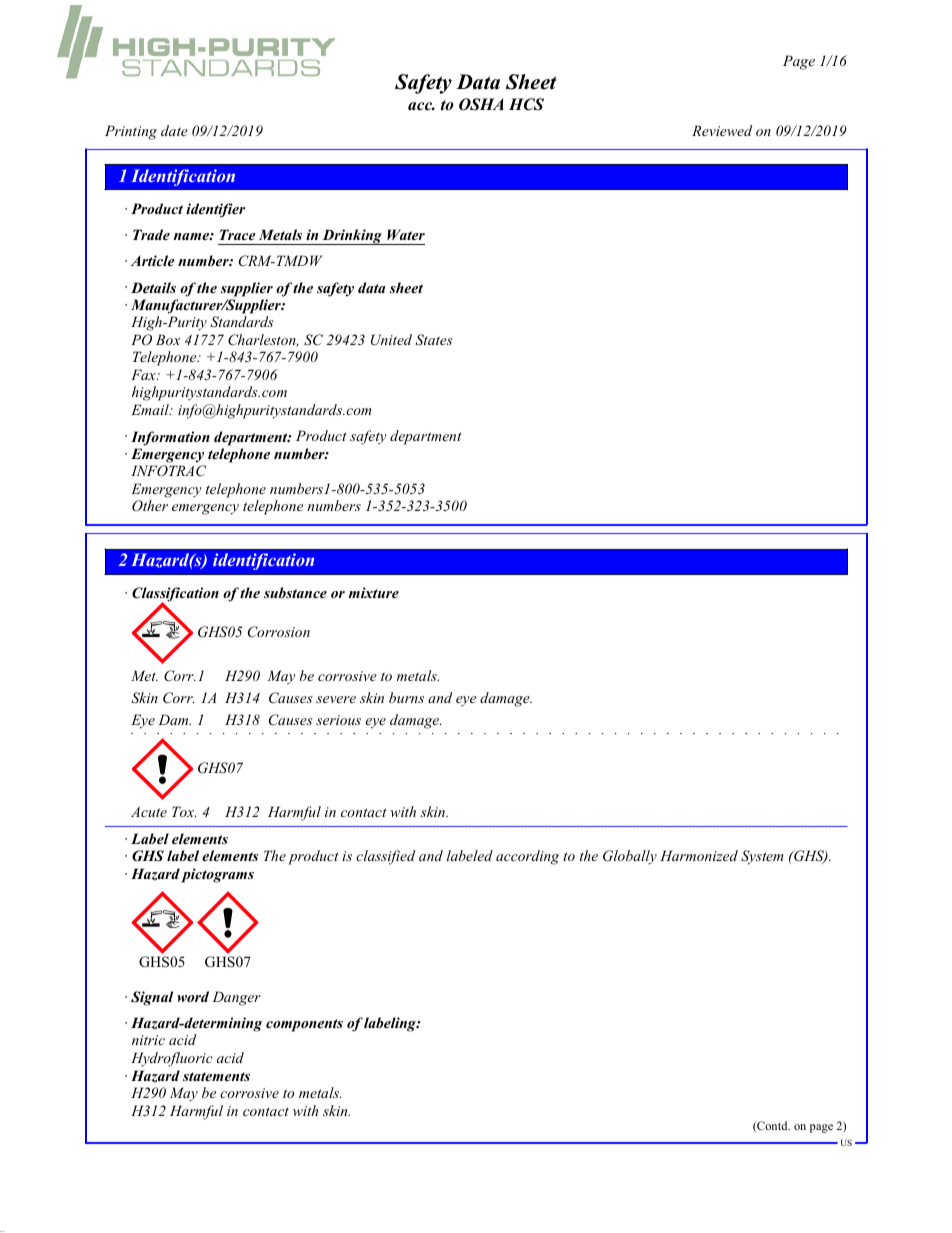 The image size is (952, 1233). What do you see at coordinates (481, 104) in the image?
I see `OSHA` at bounding box center [481, 104].
